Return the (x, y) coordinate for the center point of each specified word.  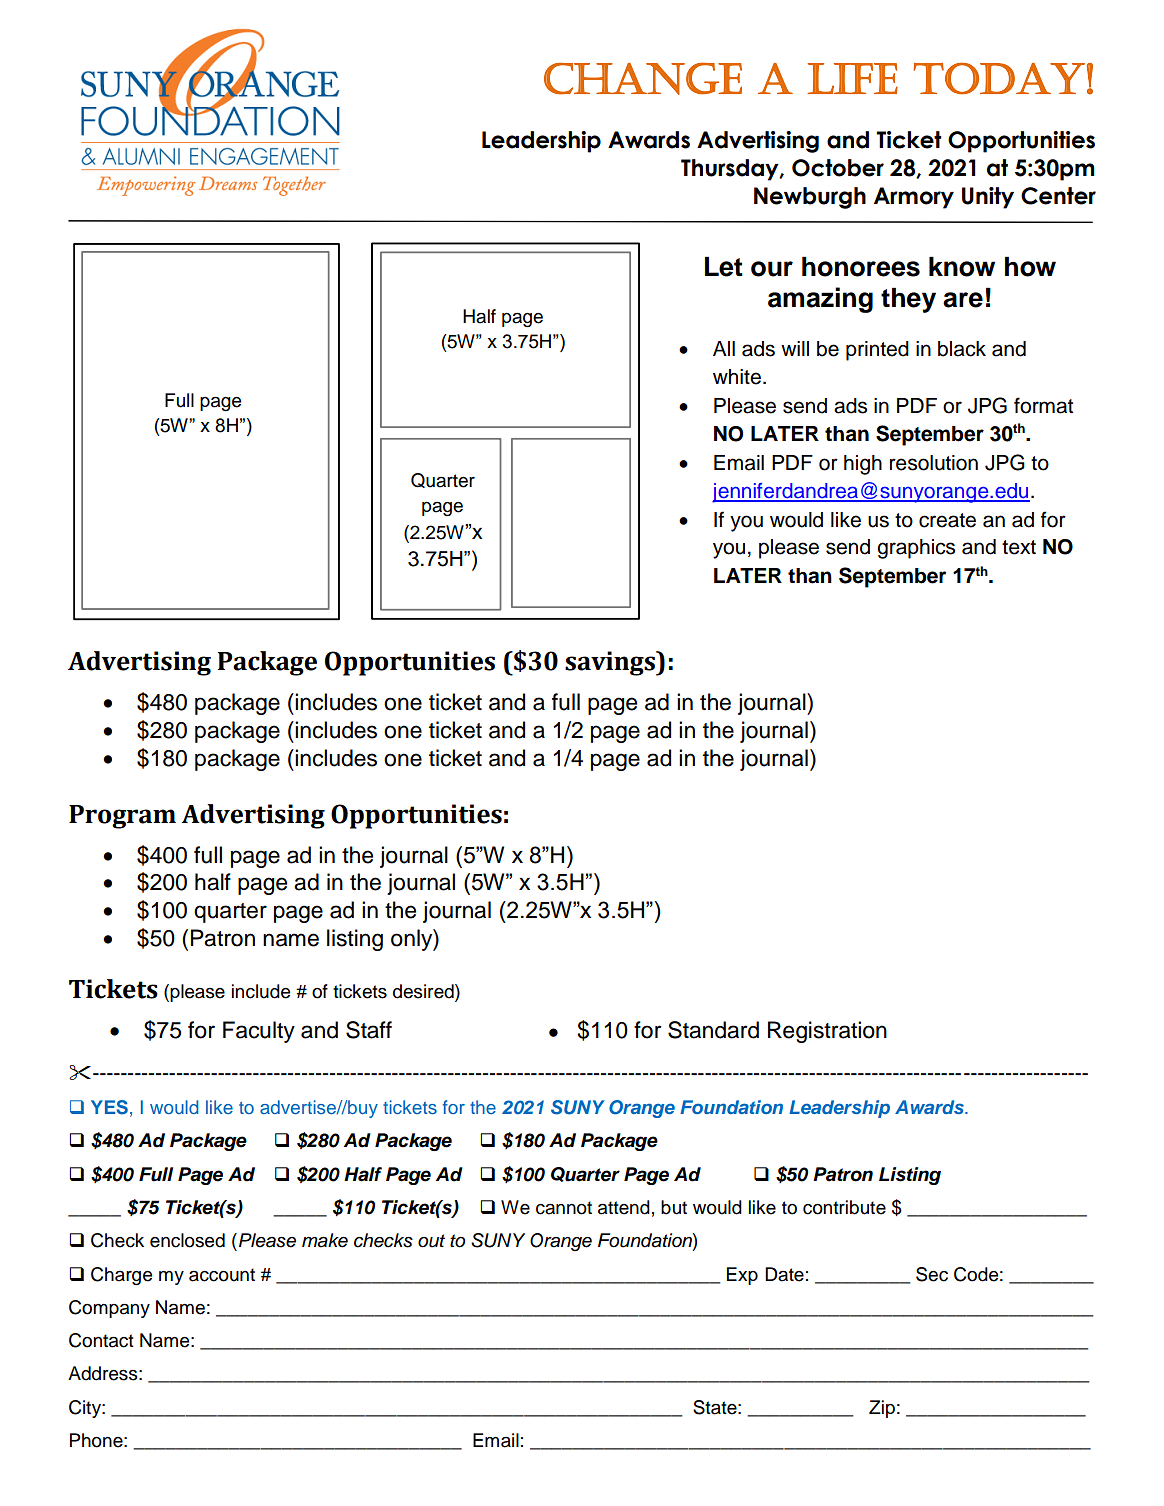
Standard (713, 1030)
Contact (101, 1340)
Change (643, 78)
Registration (827, 1032)
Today (999, 79)
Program (122, 817)
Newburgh (810, 198)
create (947, 520)
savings (611, 663)
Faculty (259, 1032)
